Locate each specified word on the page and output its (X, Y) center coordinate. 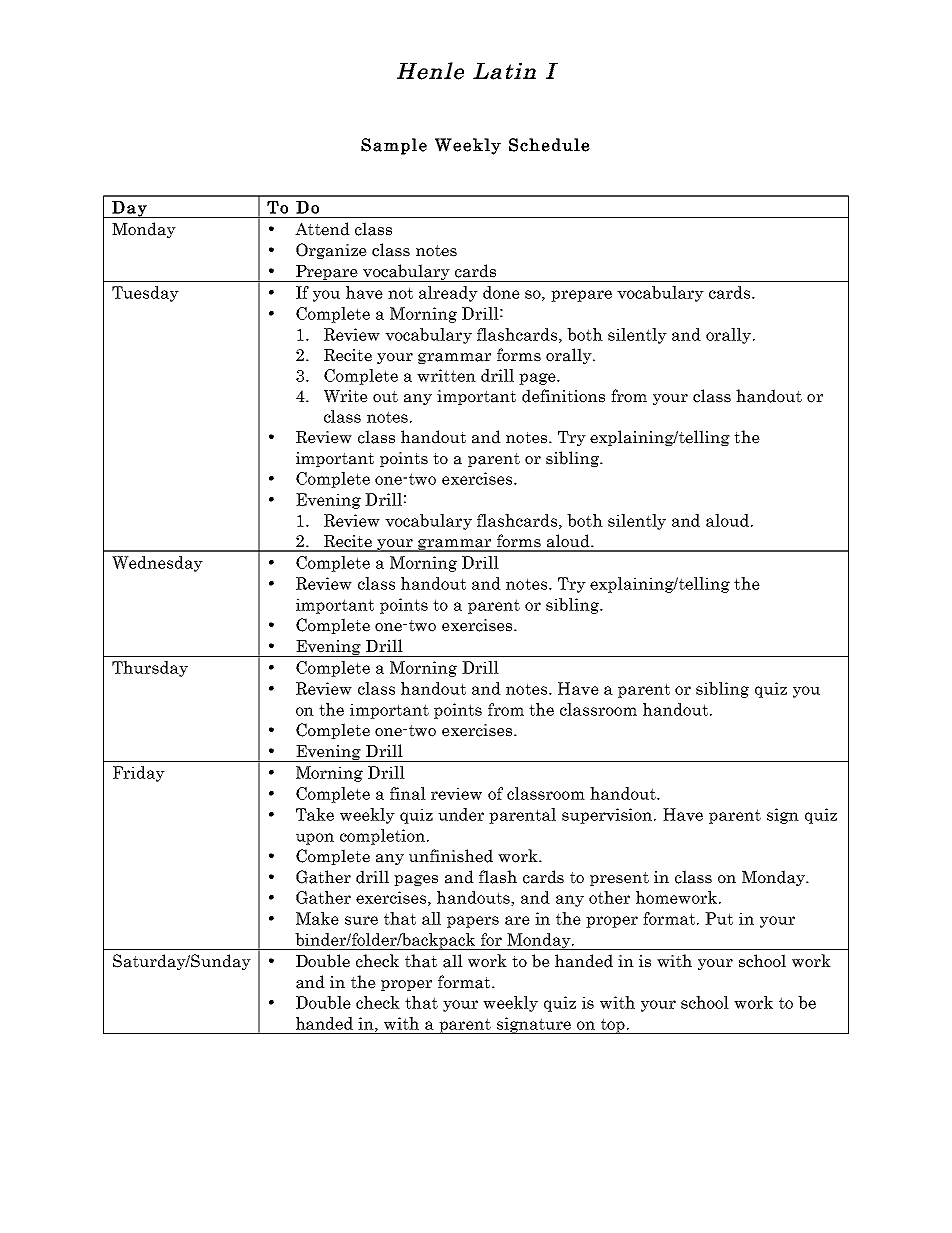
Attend (322, 229)
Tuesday (145, 294)
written (446, 375)
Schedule (549, 145)
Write (346, 396)
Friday (139, 774)
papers (473, 922)
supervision (608, 816)
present (619, 879)
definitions (563, 396)
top (612, 1026)
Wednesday (157, 564)
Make (317, 918)
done (501, 292)
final (408, 793)
